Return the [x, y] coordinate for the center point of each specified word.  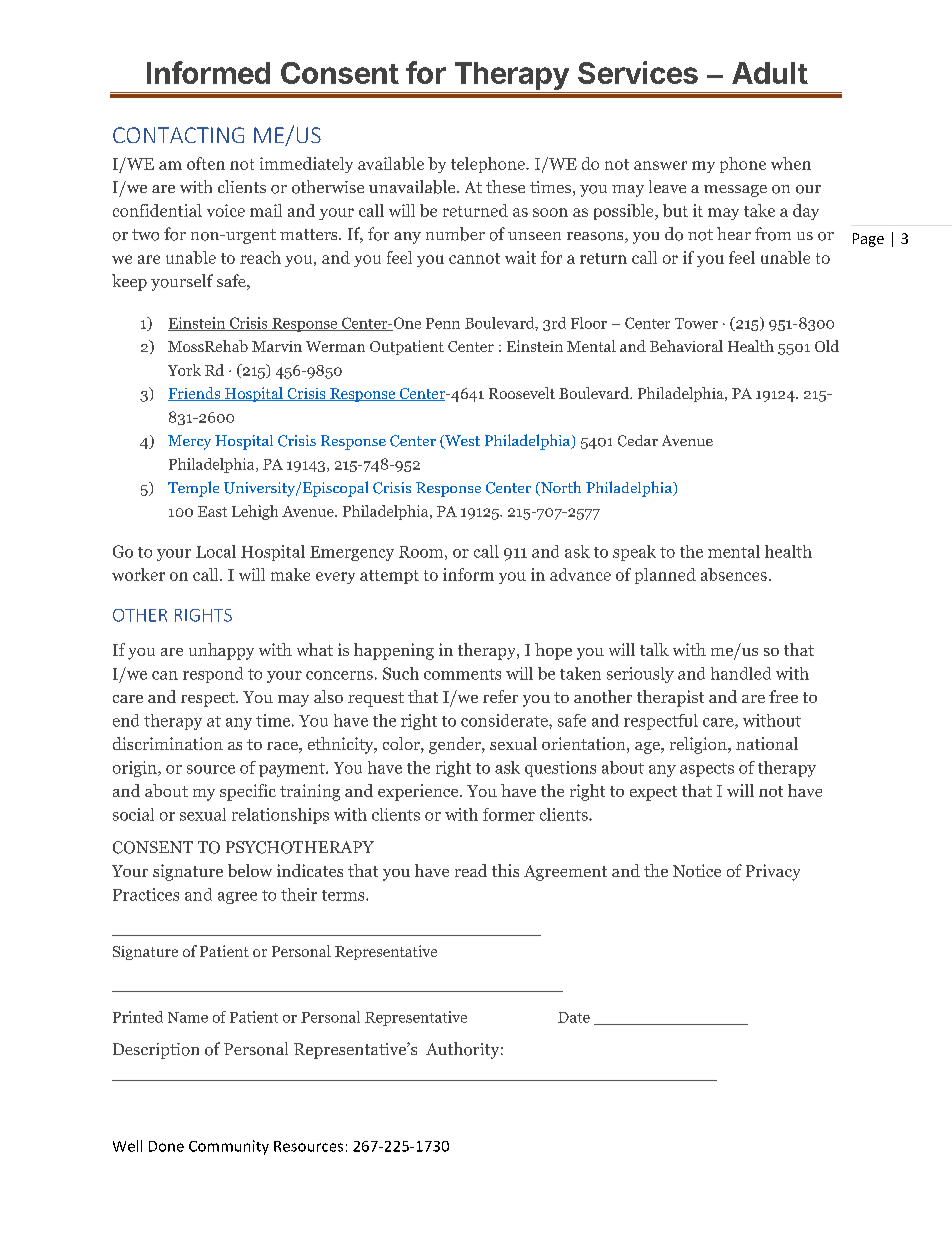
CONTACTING [178, 135]
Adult [770, 73]
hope [553, 651]
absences [734, 574]
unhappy [221, 651]
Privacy [773, 872]
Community [229, 1147]
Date [574, 1017]
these [505, 186]
